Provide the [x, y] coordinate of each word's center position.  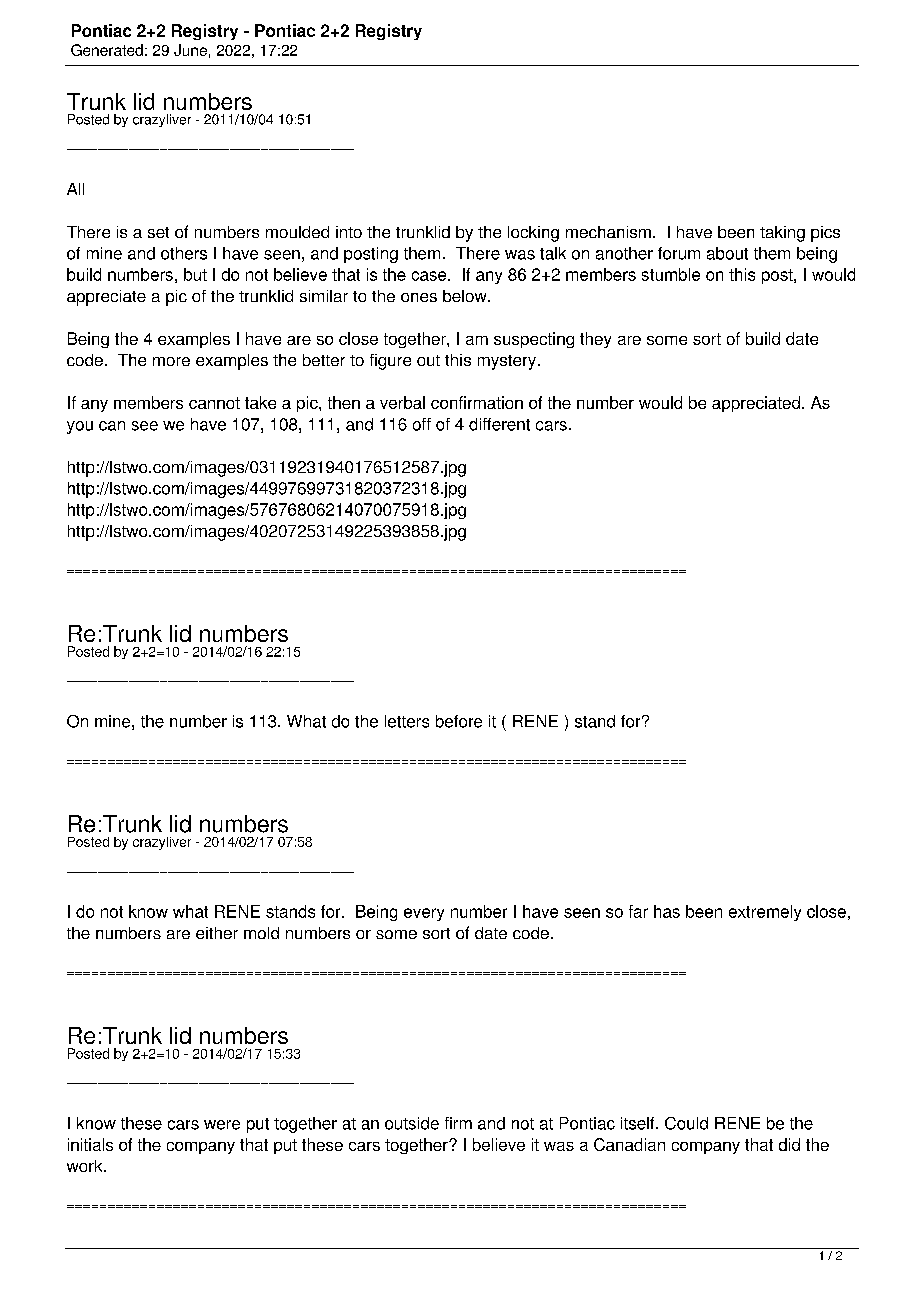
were [222, 1125]
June [190, 50]
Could [686, 1123]
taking [782, 234]
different [499, 424]
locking [533, 234]
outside [412, 1123]
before [459, 721]
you [80, 427]
